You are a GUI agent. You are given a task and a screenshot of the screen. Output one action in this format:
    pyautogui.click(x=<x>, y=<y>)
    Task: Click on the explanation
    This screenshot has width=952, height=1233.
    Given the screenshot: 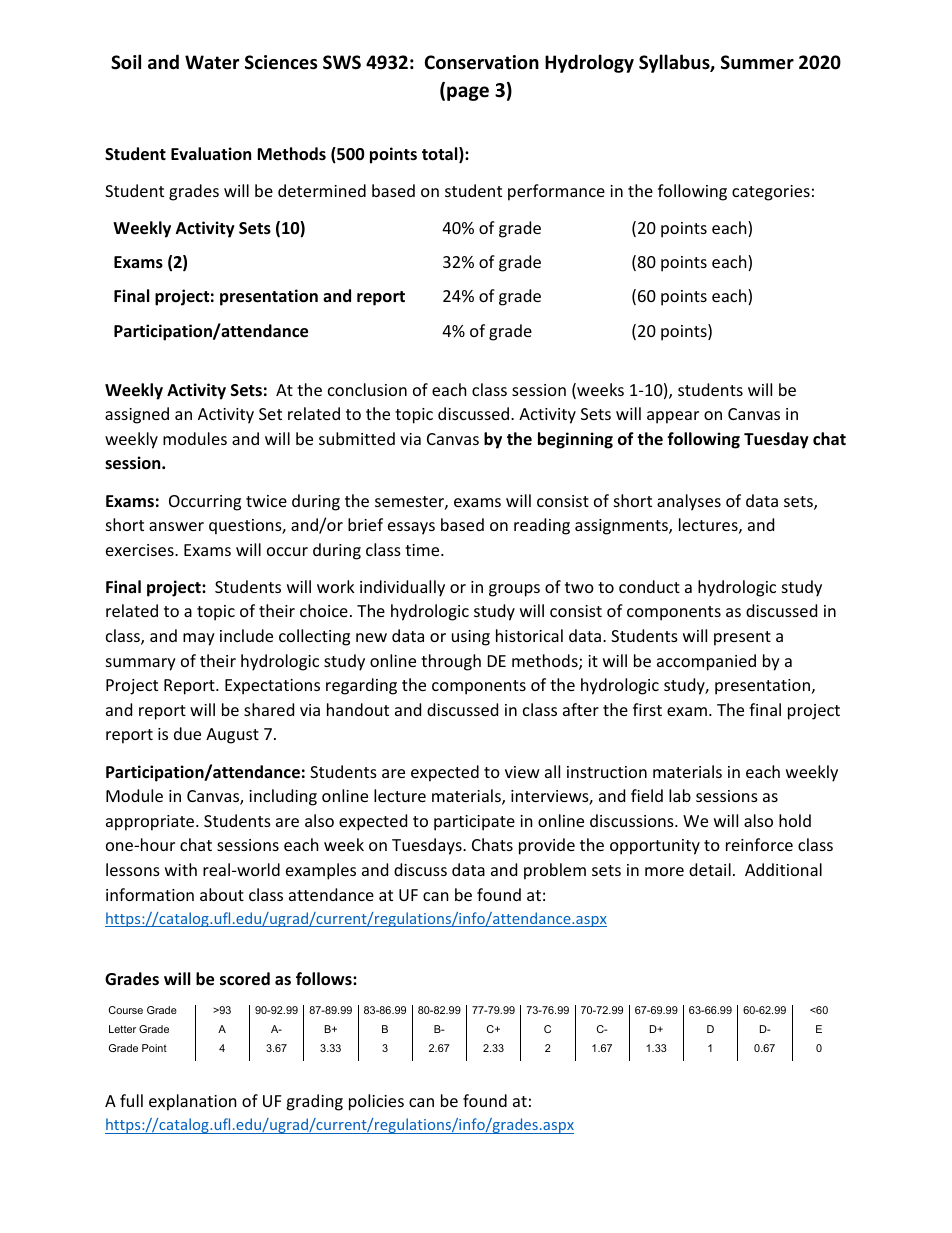 What is the action you would take?
    pyautogui.click(x=193, y=1102)
